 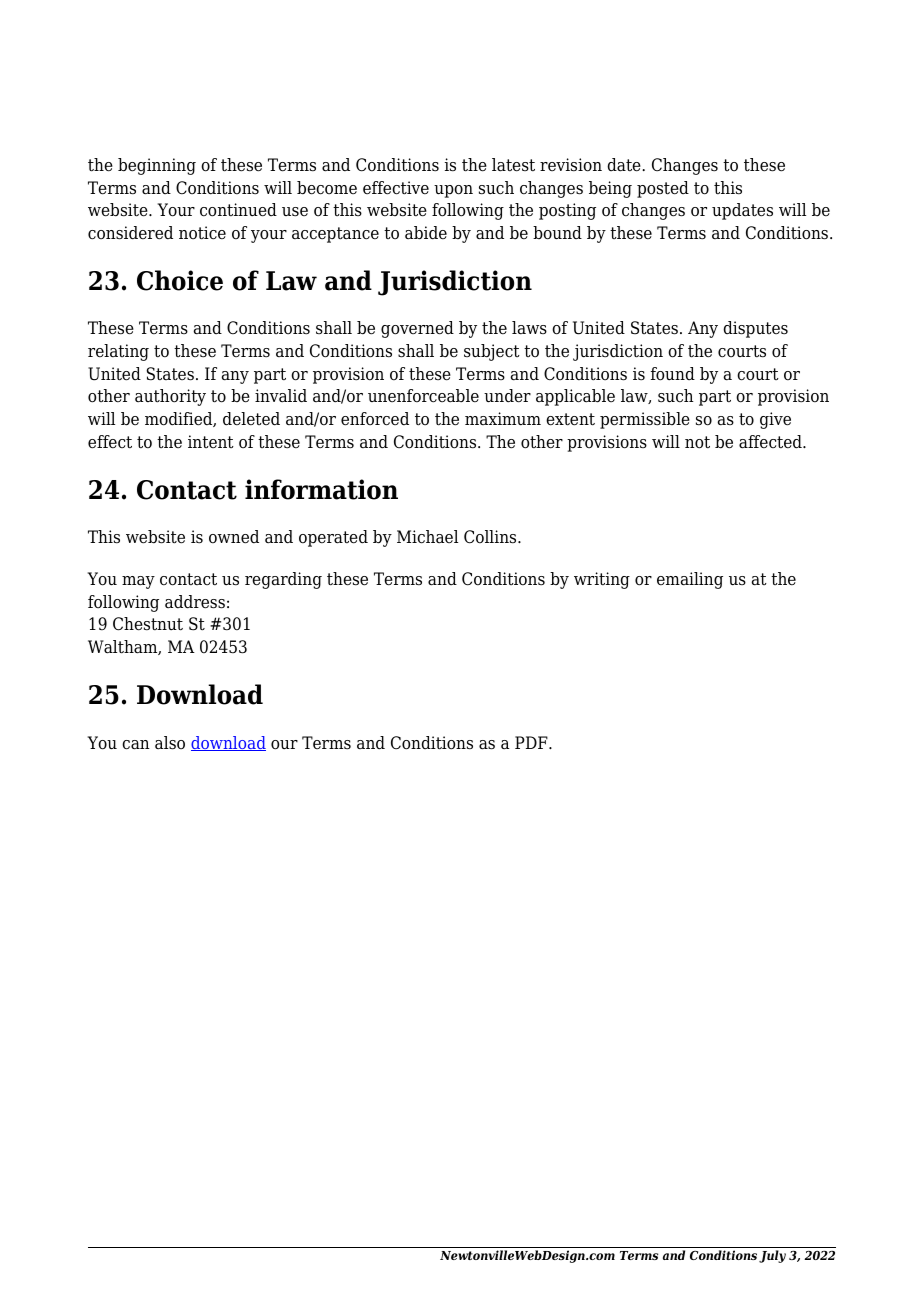 I want to click on also, so click(x=170, y=743).
